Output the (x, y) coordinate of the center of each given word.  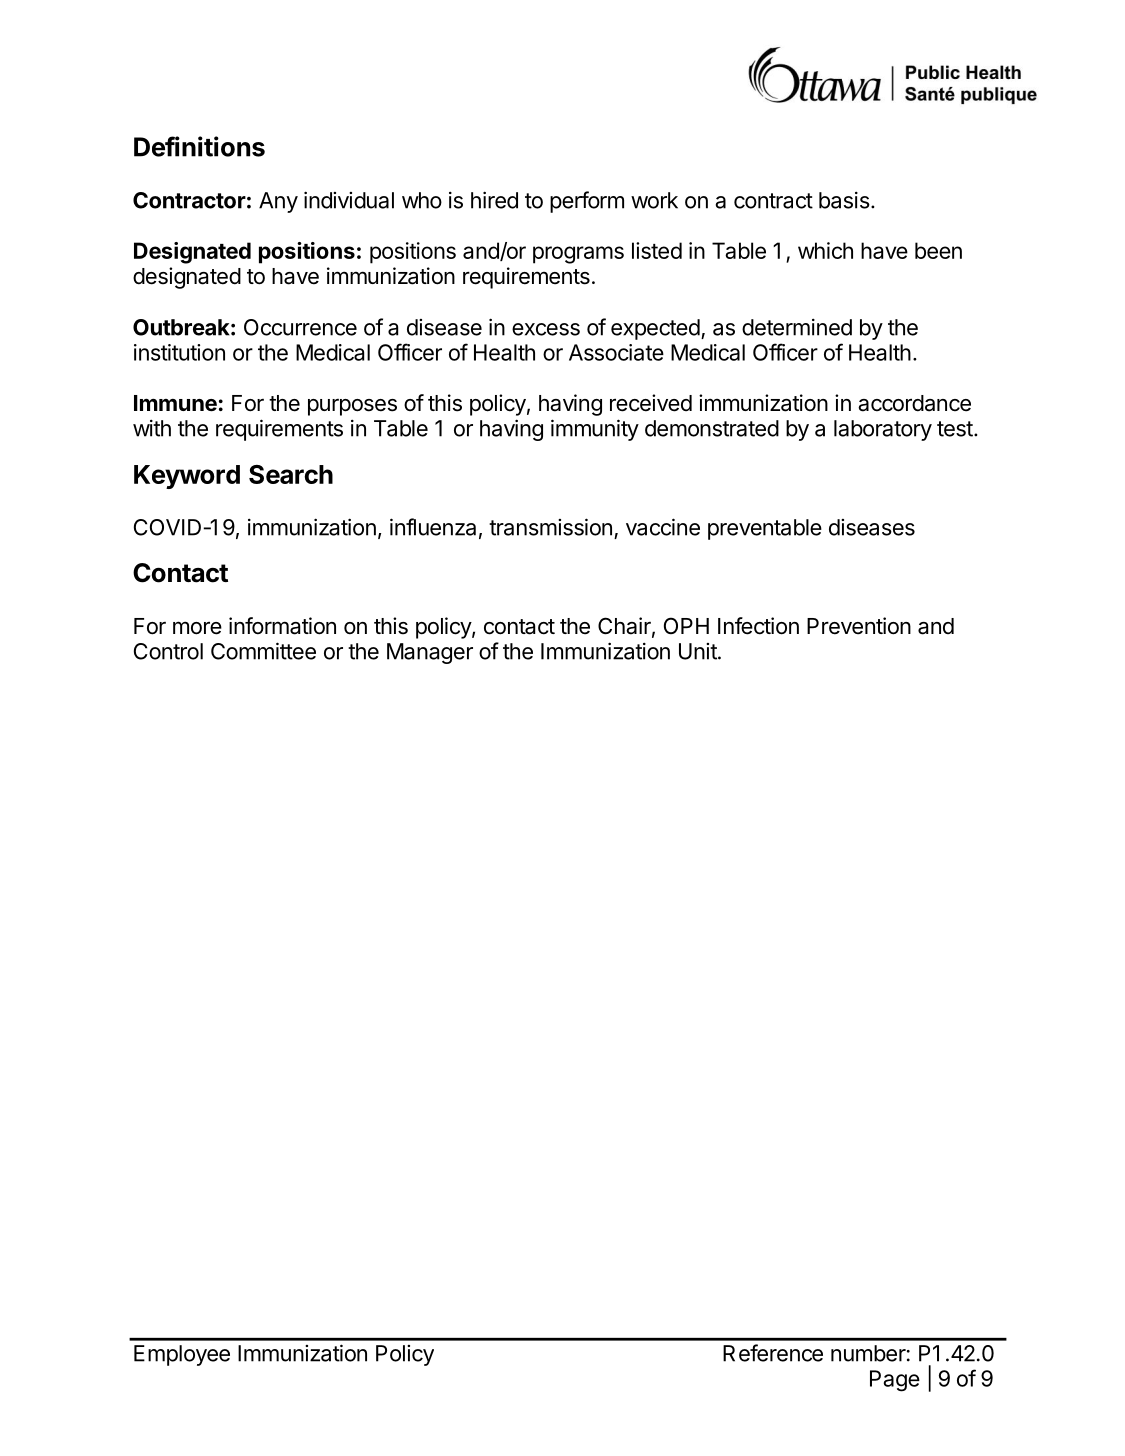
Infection (758, 626)
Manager (430, 653)
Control (168, 651)
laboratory (883, 430)
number (868, 1353)
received (651, 403)
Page (895, 1381)
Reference (773, 1353)
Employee (182, 1355)
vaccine (663, 527)
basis (844, 200)
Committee (263, 651)
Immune (175, 403)
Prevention (859, 626)
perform (587, 202)
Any (278, 202)
